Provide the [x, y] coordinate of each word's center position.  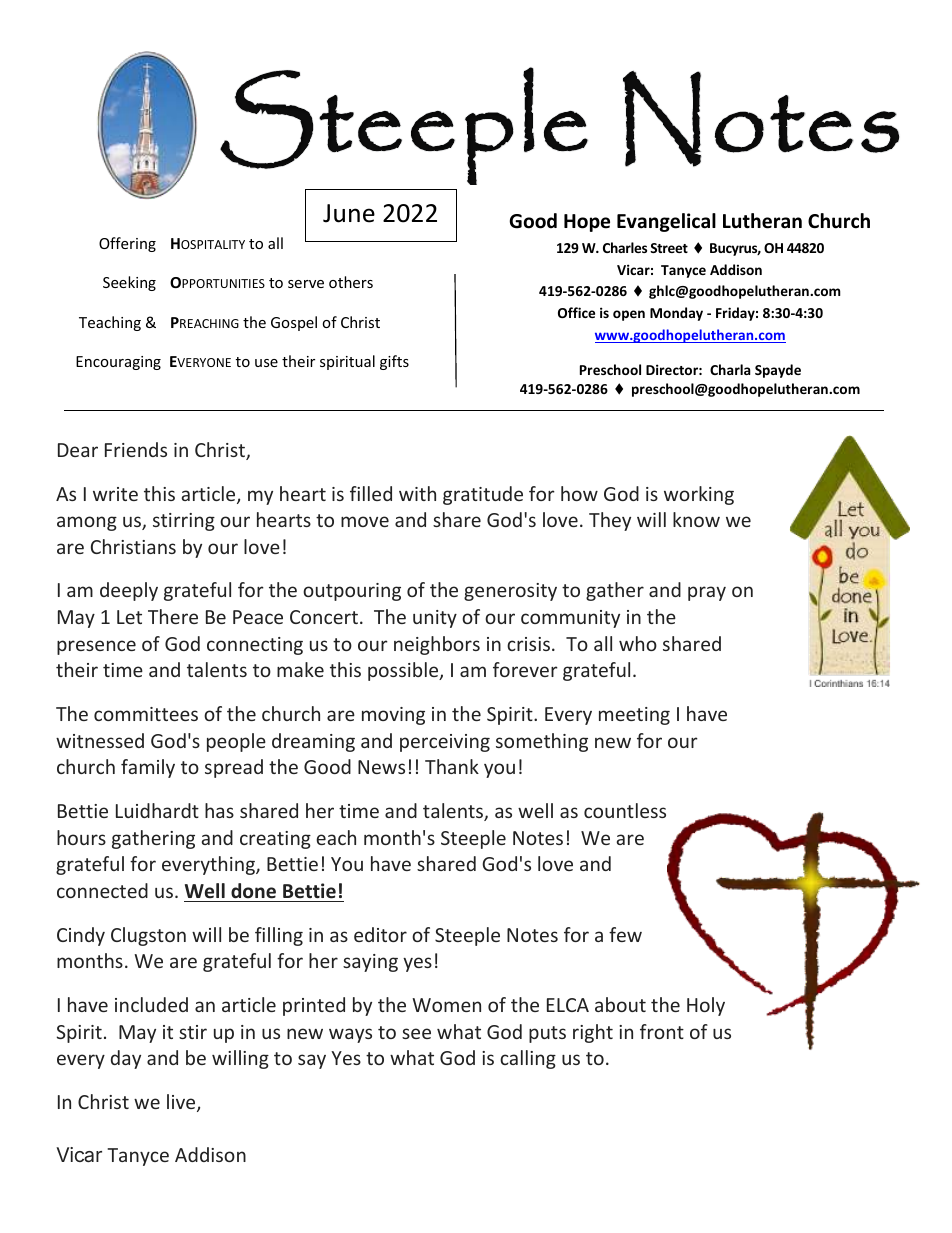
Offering [127, 244]
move [365, 521]
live [182, 1103]
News [381, 767]
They [610, 521]
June [349, 213]
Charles [625, 247]
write [115, 494]
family [148, 768]
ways [350, 1035]
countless [625, 810]
